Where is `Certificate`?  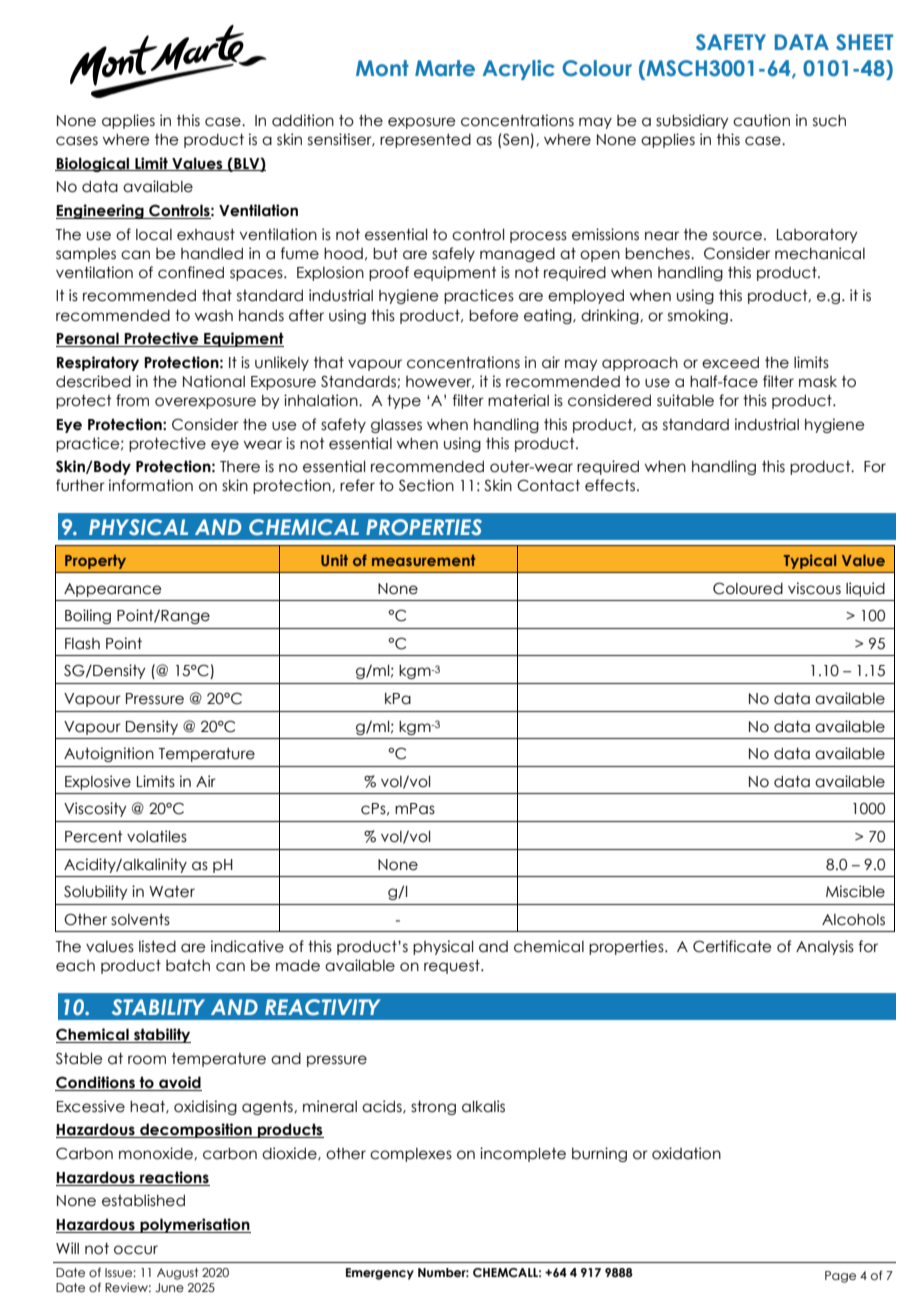
Certificate is located at coordinates (732, 946).
